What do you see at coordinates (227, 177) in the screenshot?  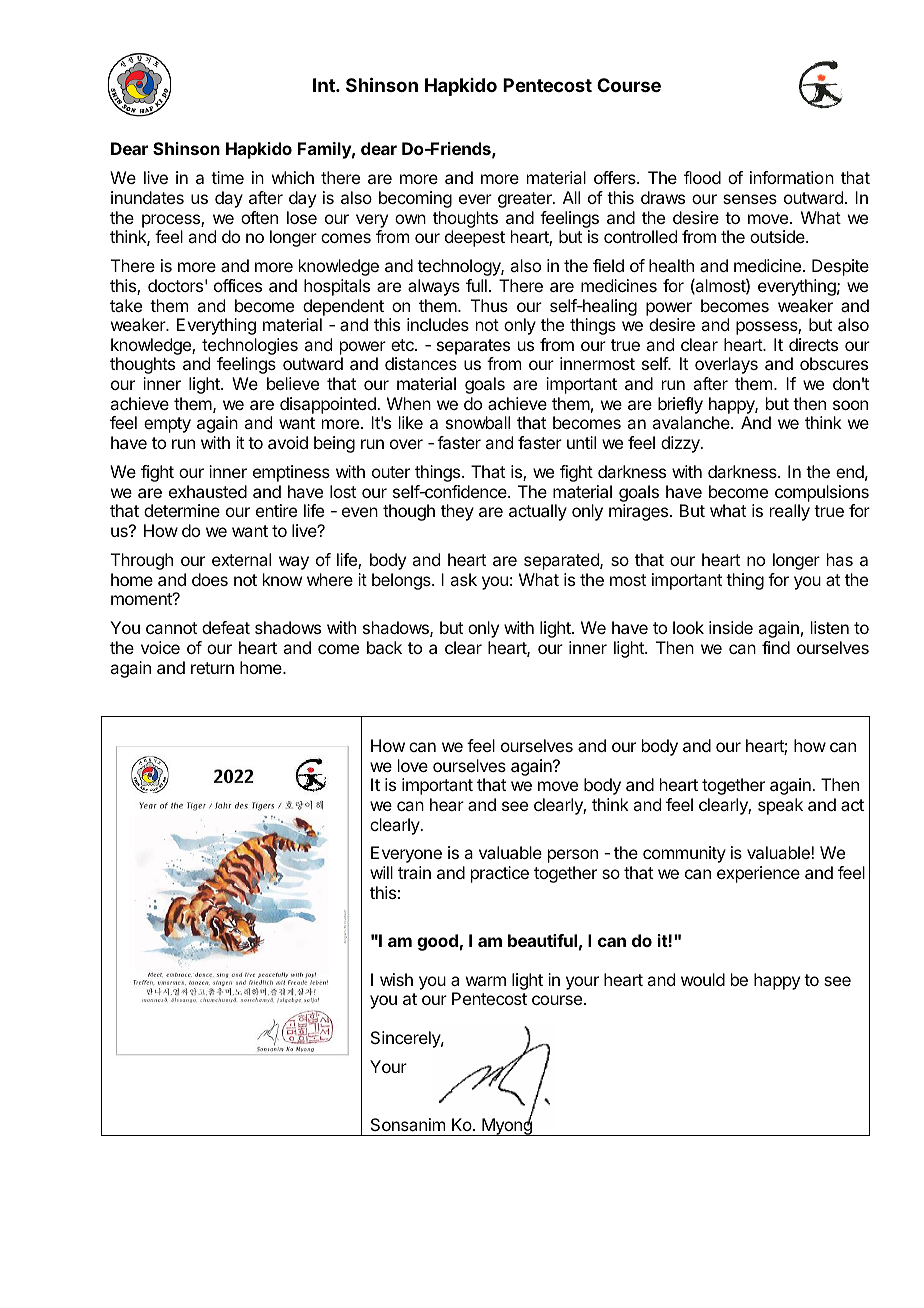 I see `time` at bounding box center [227, 177].
